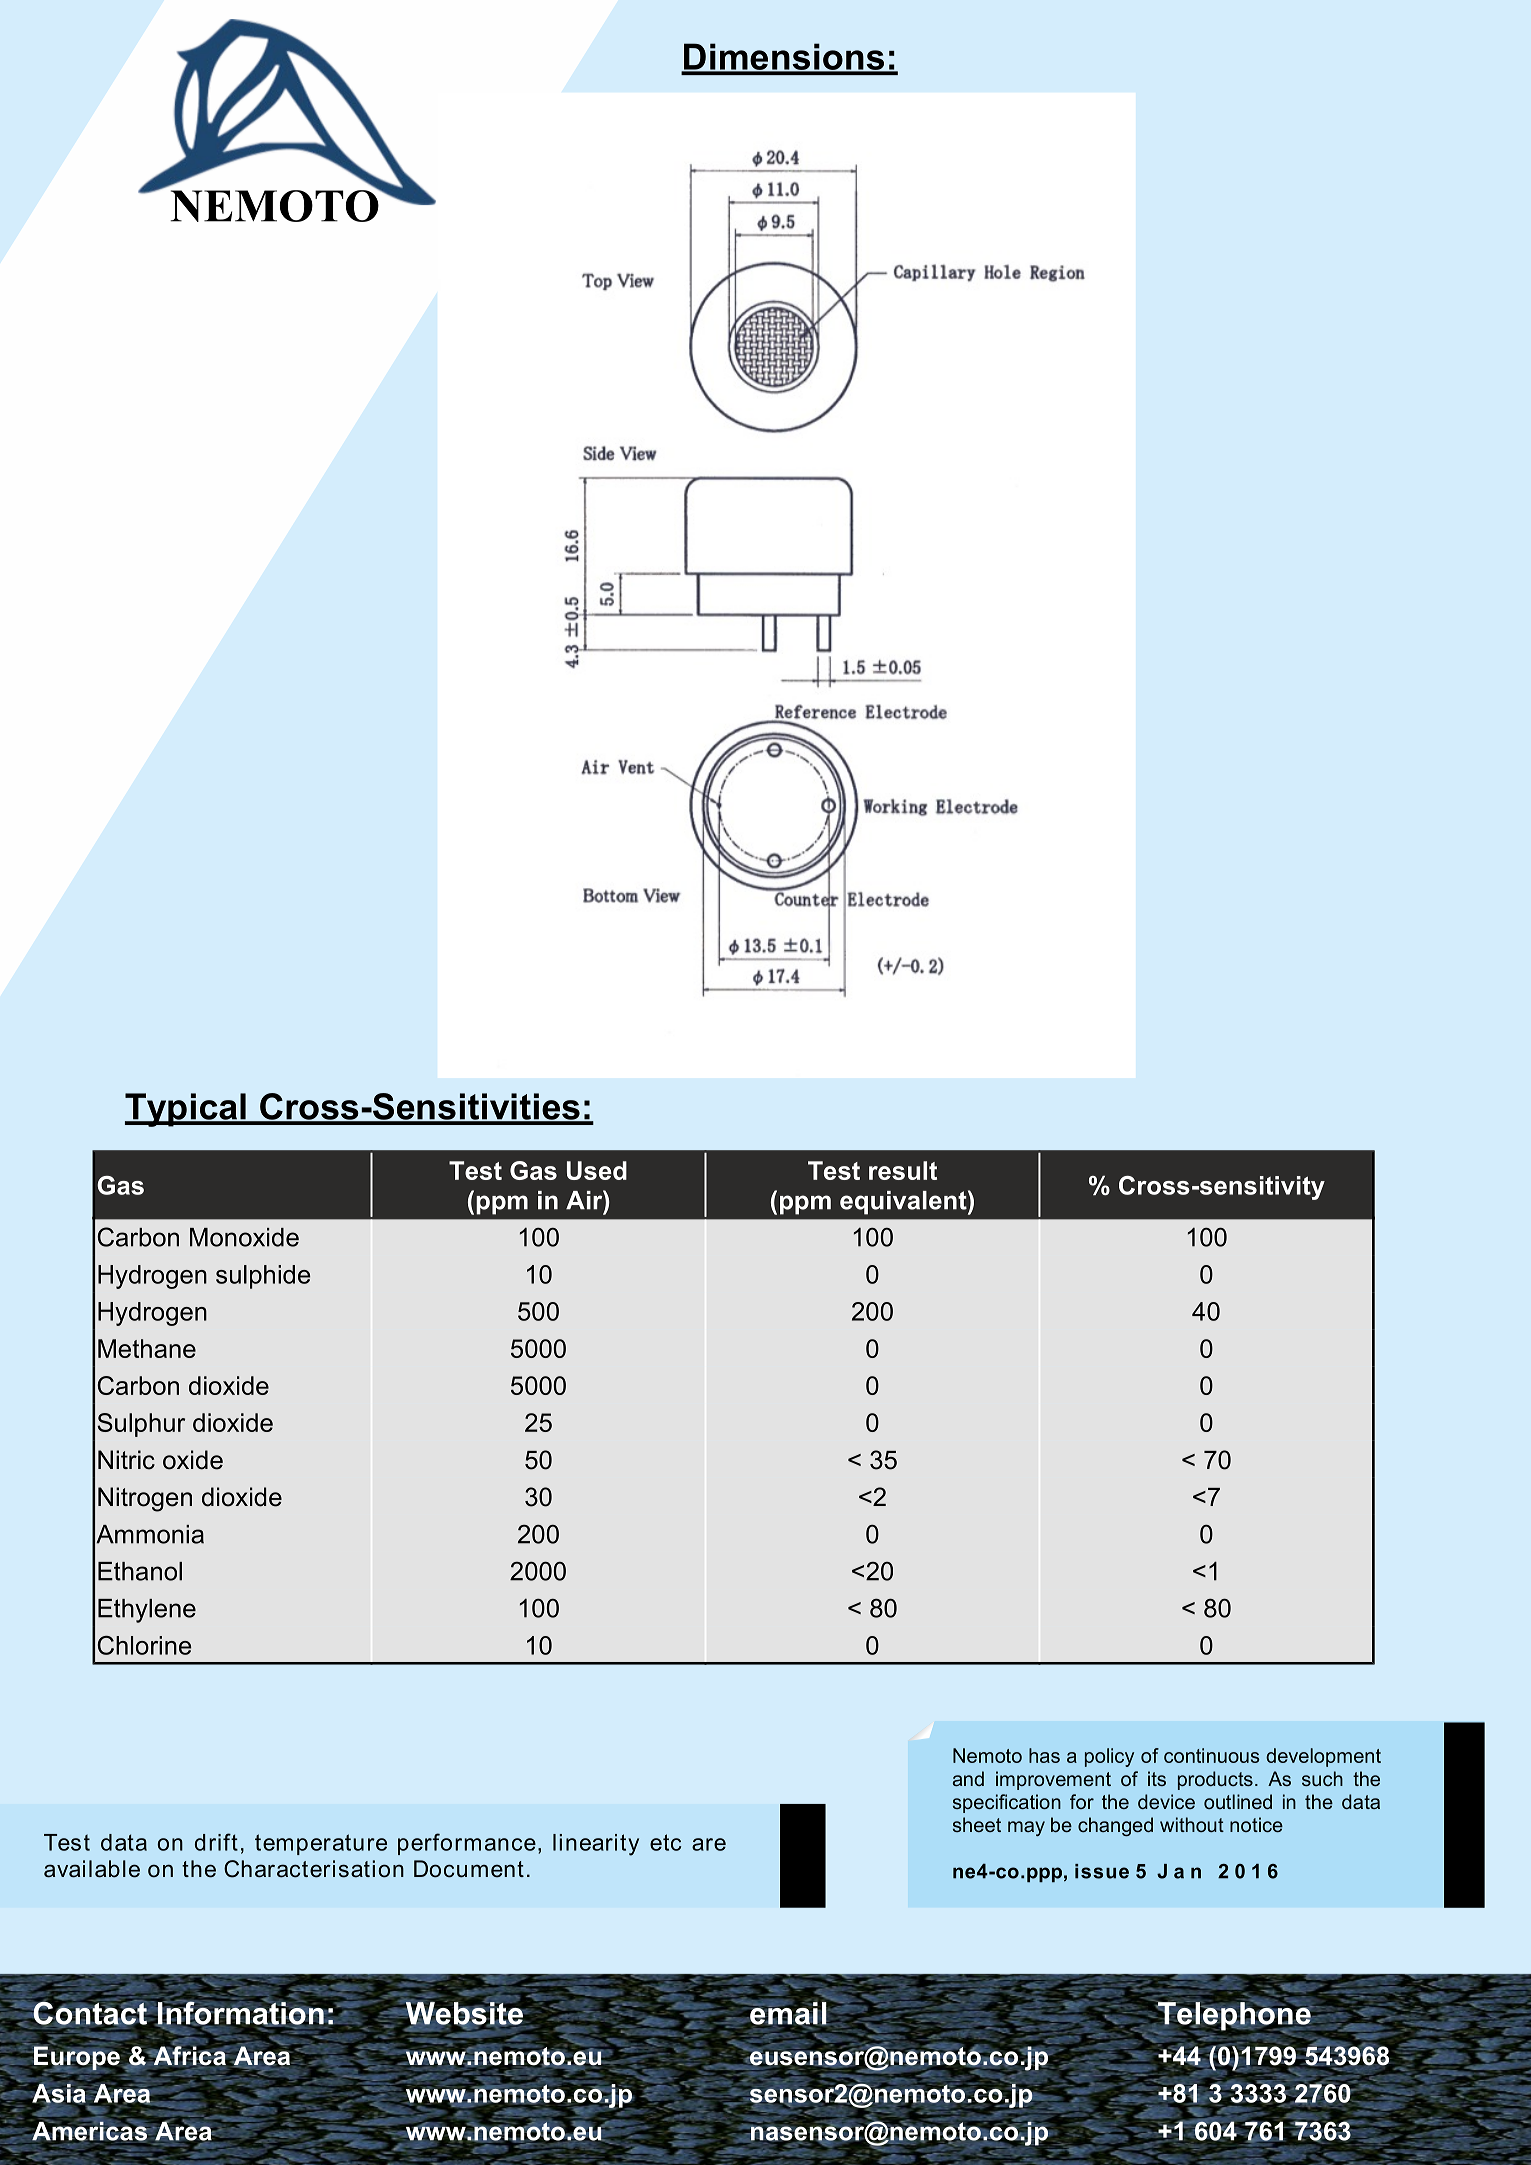 Image resolution: width=1531 pixels, height=2165 pixels. What do you see at coordinates (903, 1170) in the screenshot?
I see `result` at bounding box center [903, 1170].
